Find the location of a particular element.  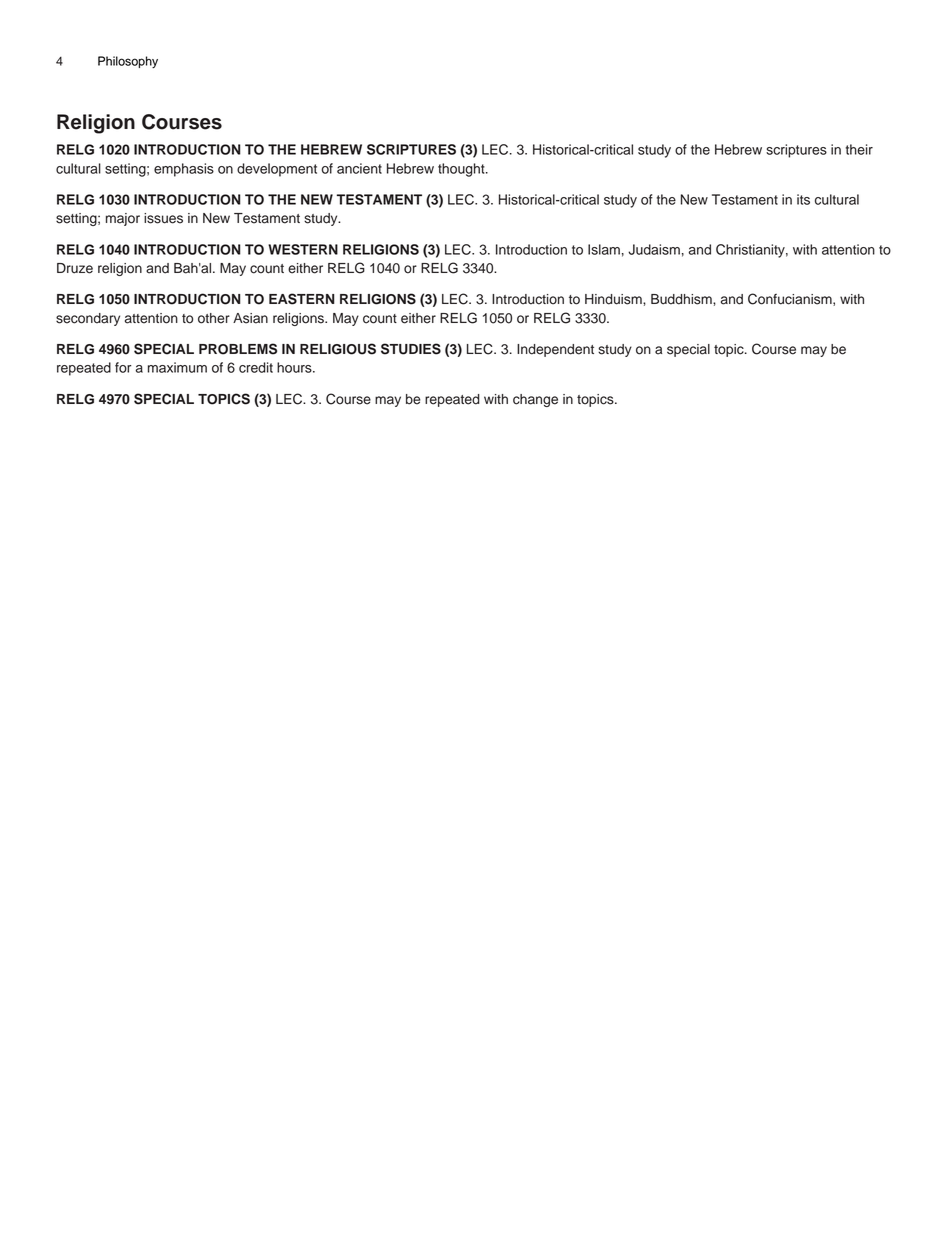

ancient is located at coordinates (359, 168).
